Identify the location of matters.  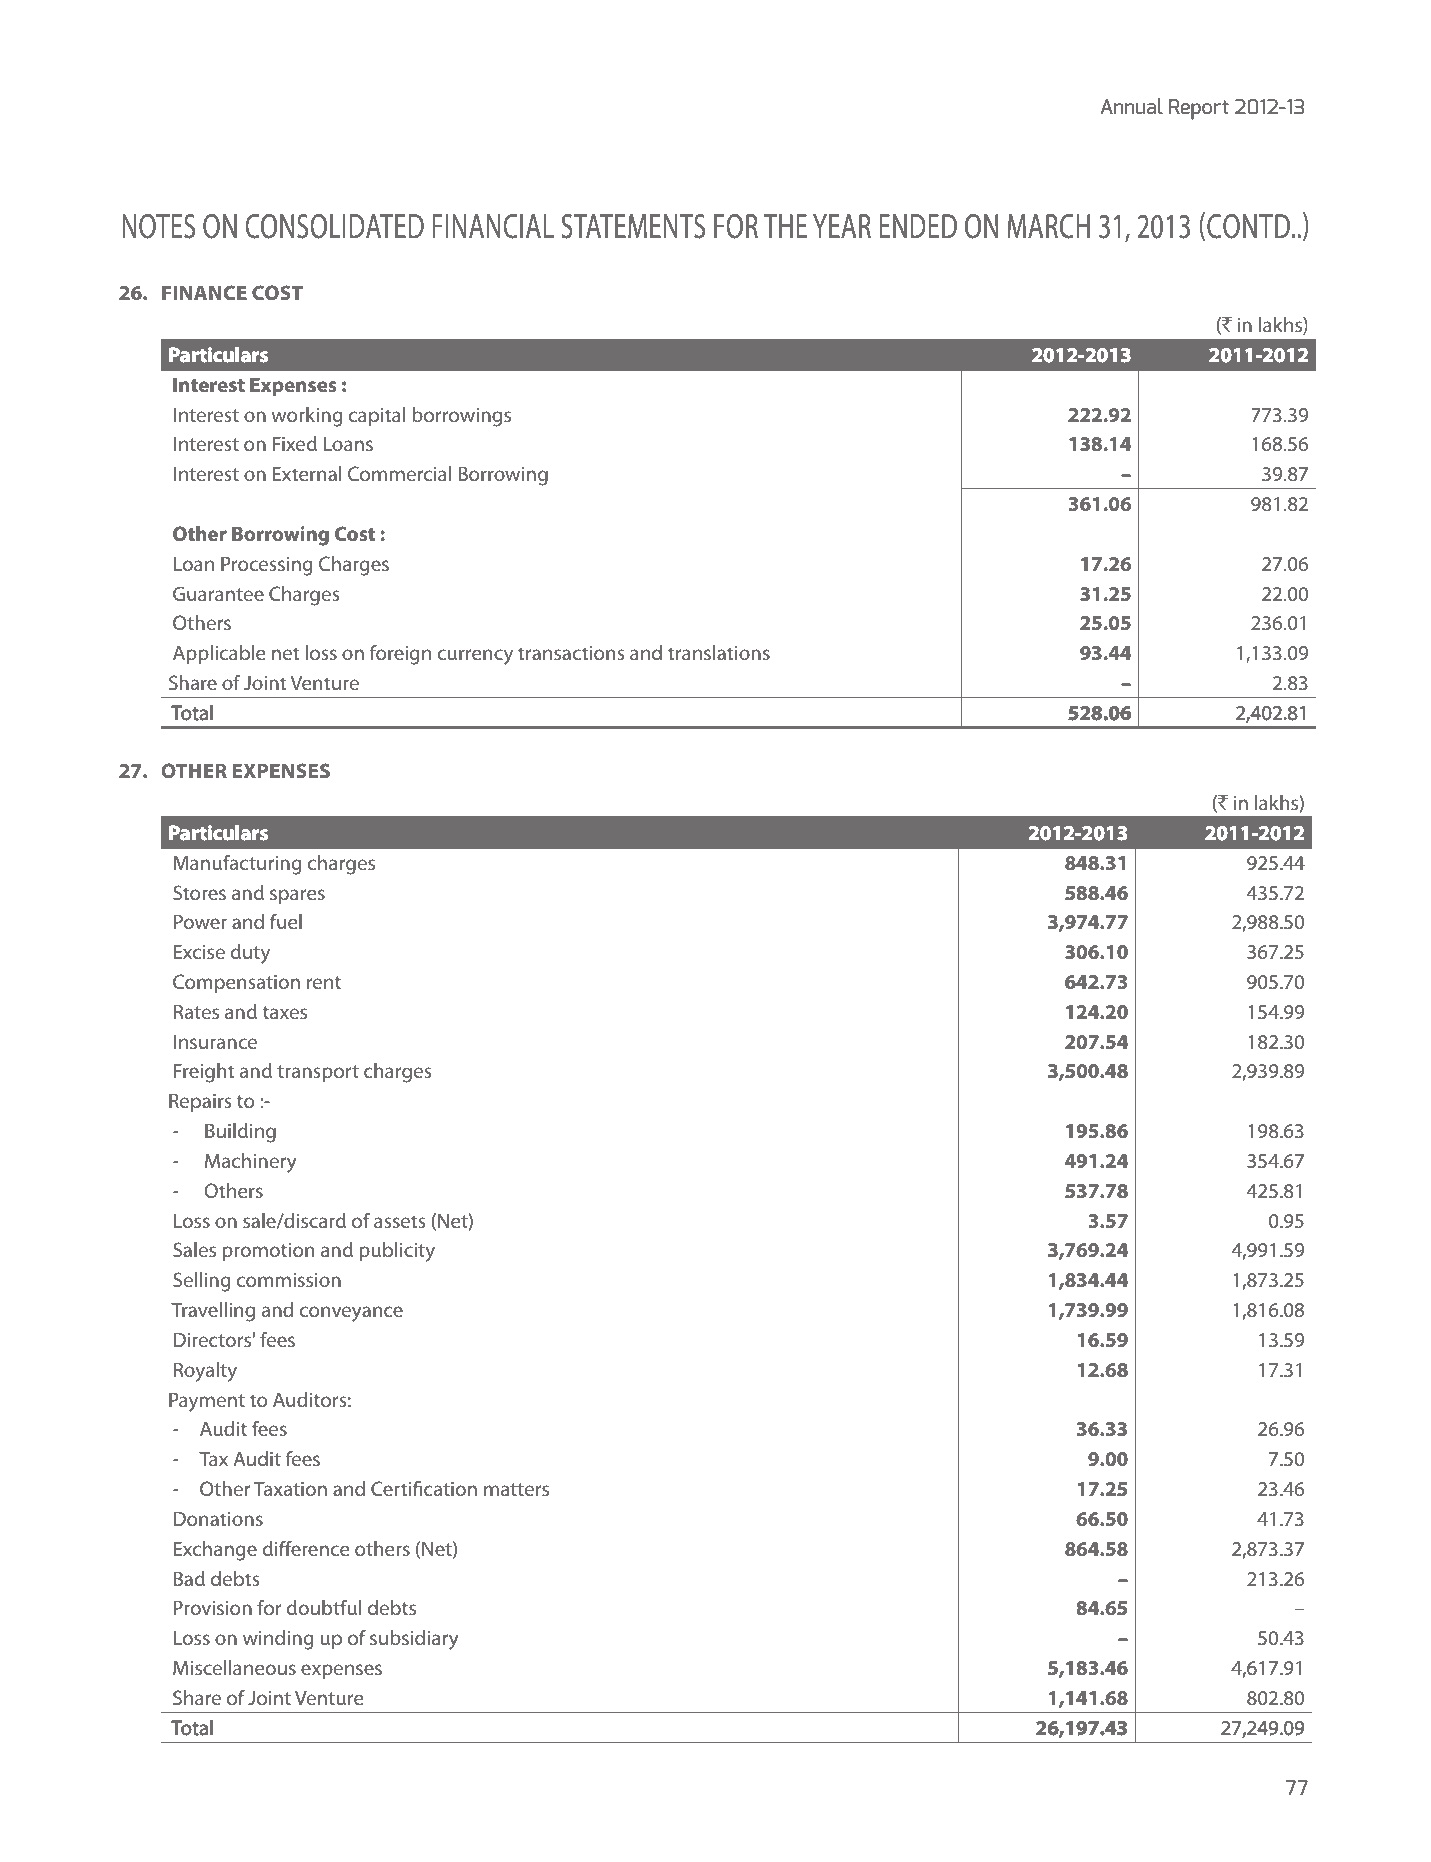
(516, 1489).
